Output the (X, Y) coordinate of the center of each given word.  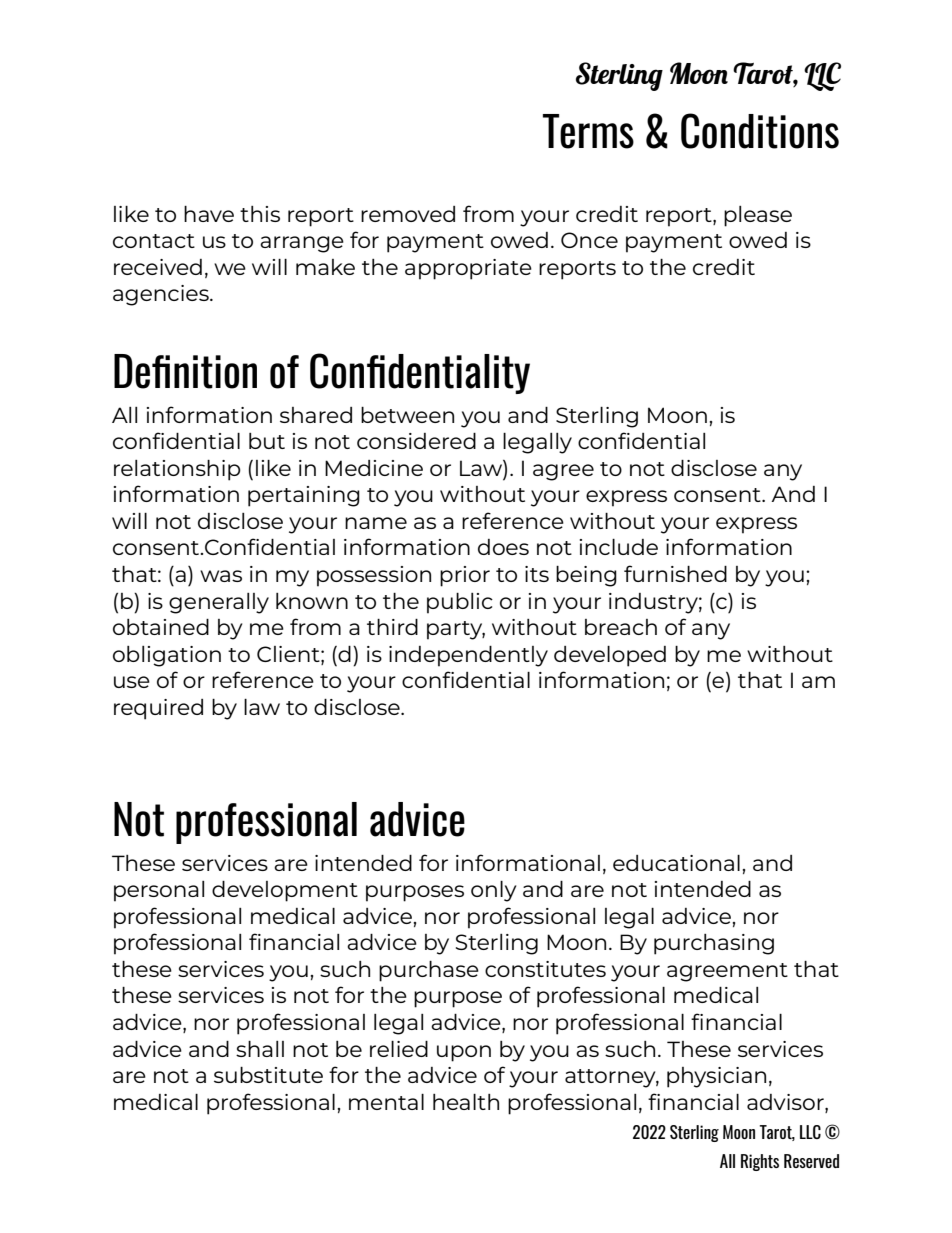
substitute (268, 1075)
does (503, 547)
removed (408, 214)
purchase (429, 971)
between (407, 415)
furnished (675, 573)
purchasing (714, 944)
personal (159, 891)
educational (676, 863)
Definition (185, 371)
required (158, 709)
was (221, 576)
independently (468, 656)
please (758, 216)
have (209, 214)
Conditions (760, 131)
